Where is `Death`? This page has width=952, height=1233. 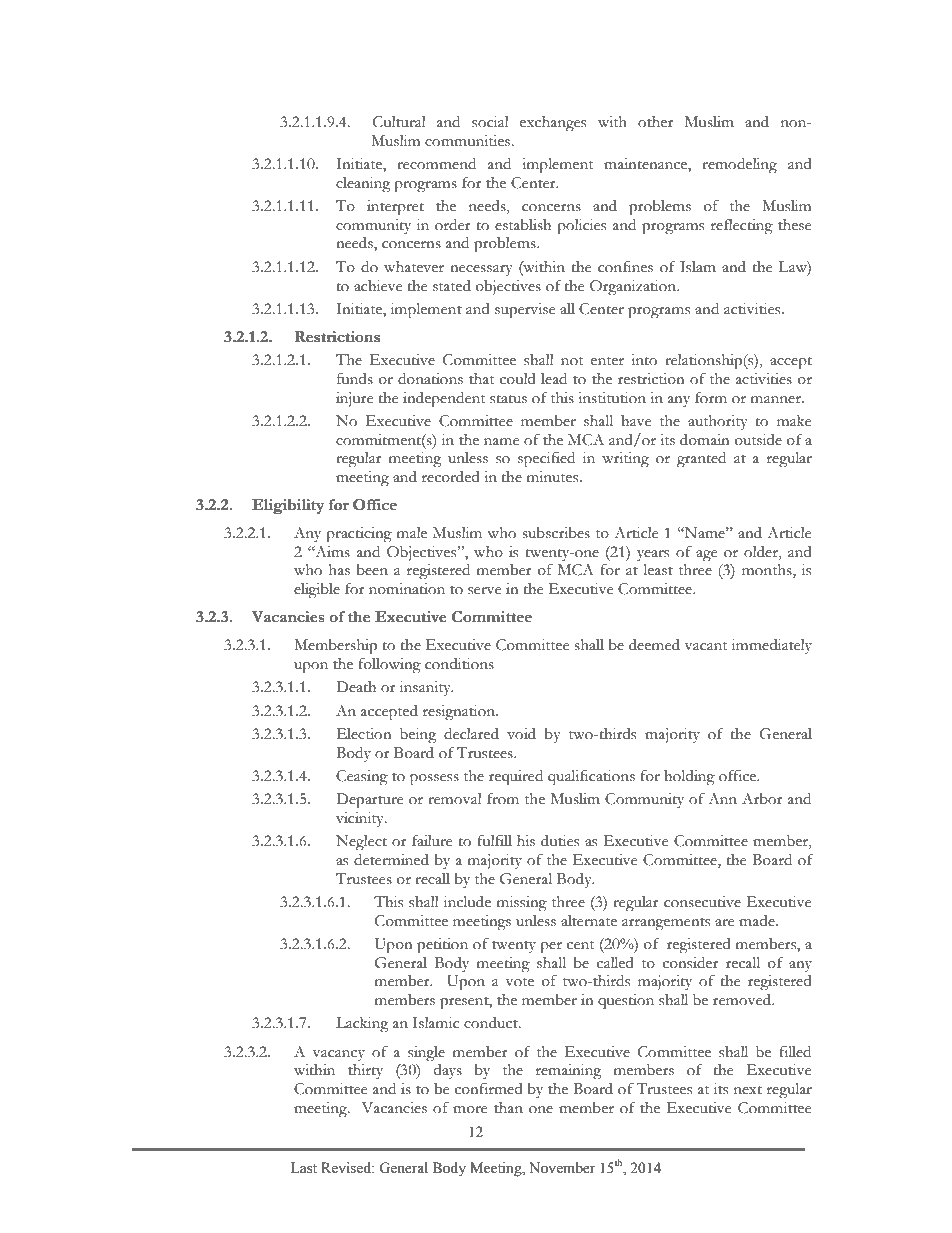
Death is located at coordinates (356, 687).
